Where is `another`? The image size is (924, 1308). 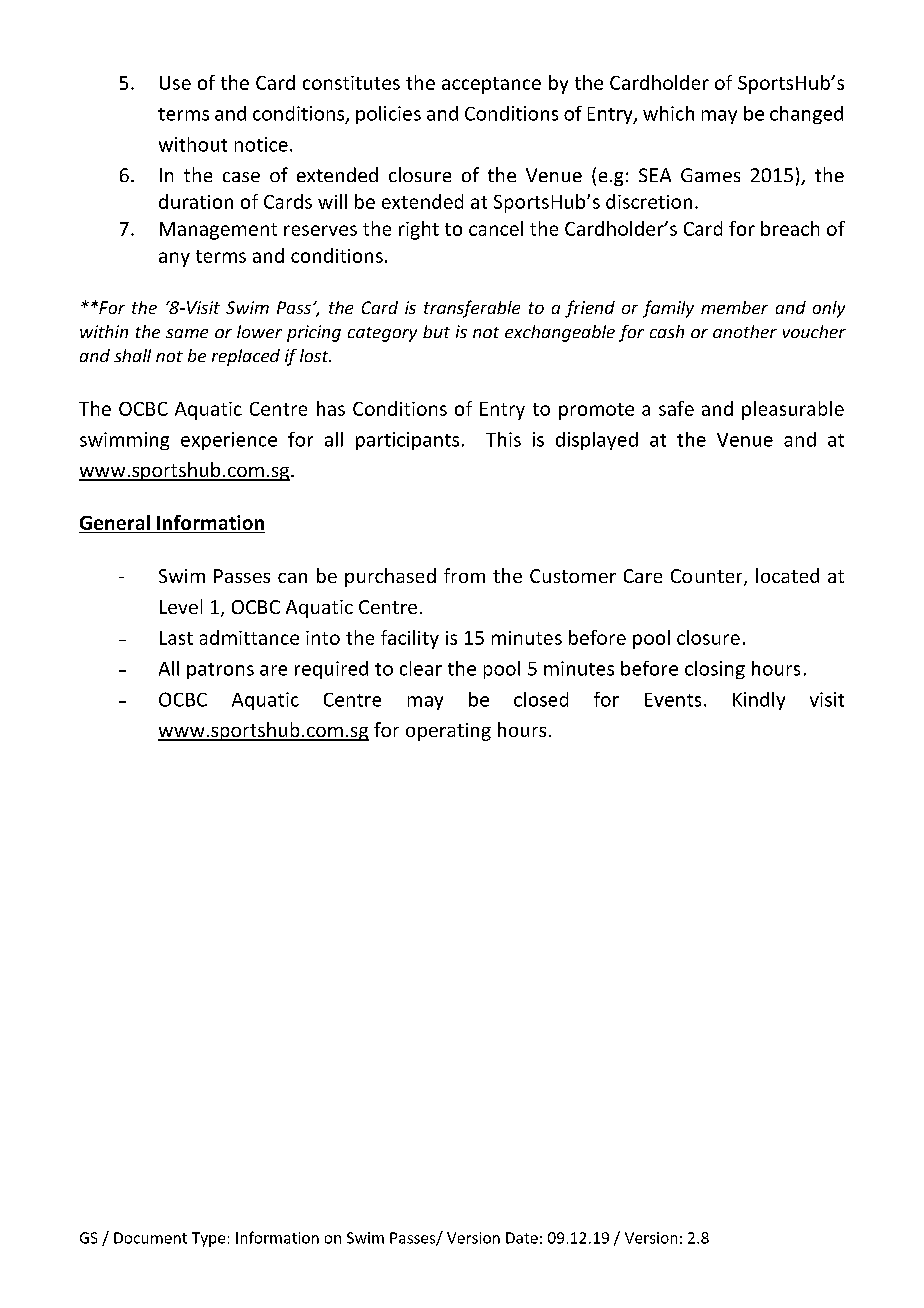
another is located at coordinates (745, 331).
